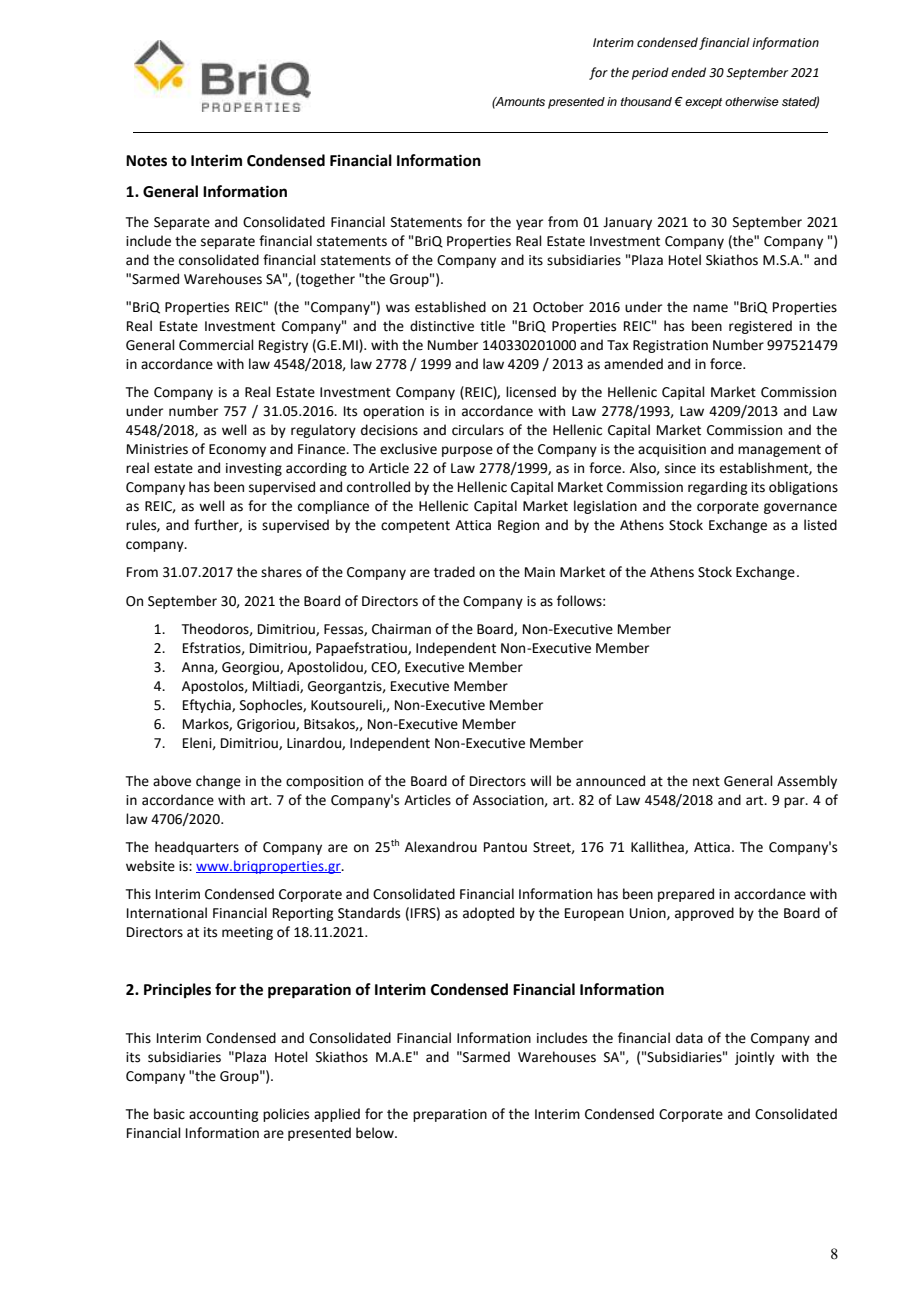 This screenshot has width=924, height=1308. What do you see at coordinates (454, 572) in the screenshot?
I see `traded` at bounding box center [454, 572].
